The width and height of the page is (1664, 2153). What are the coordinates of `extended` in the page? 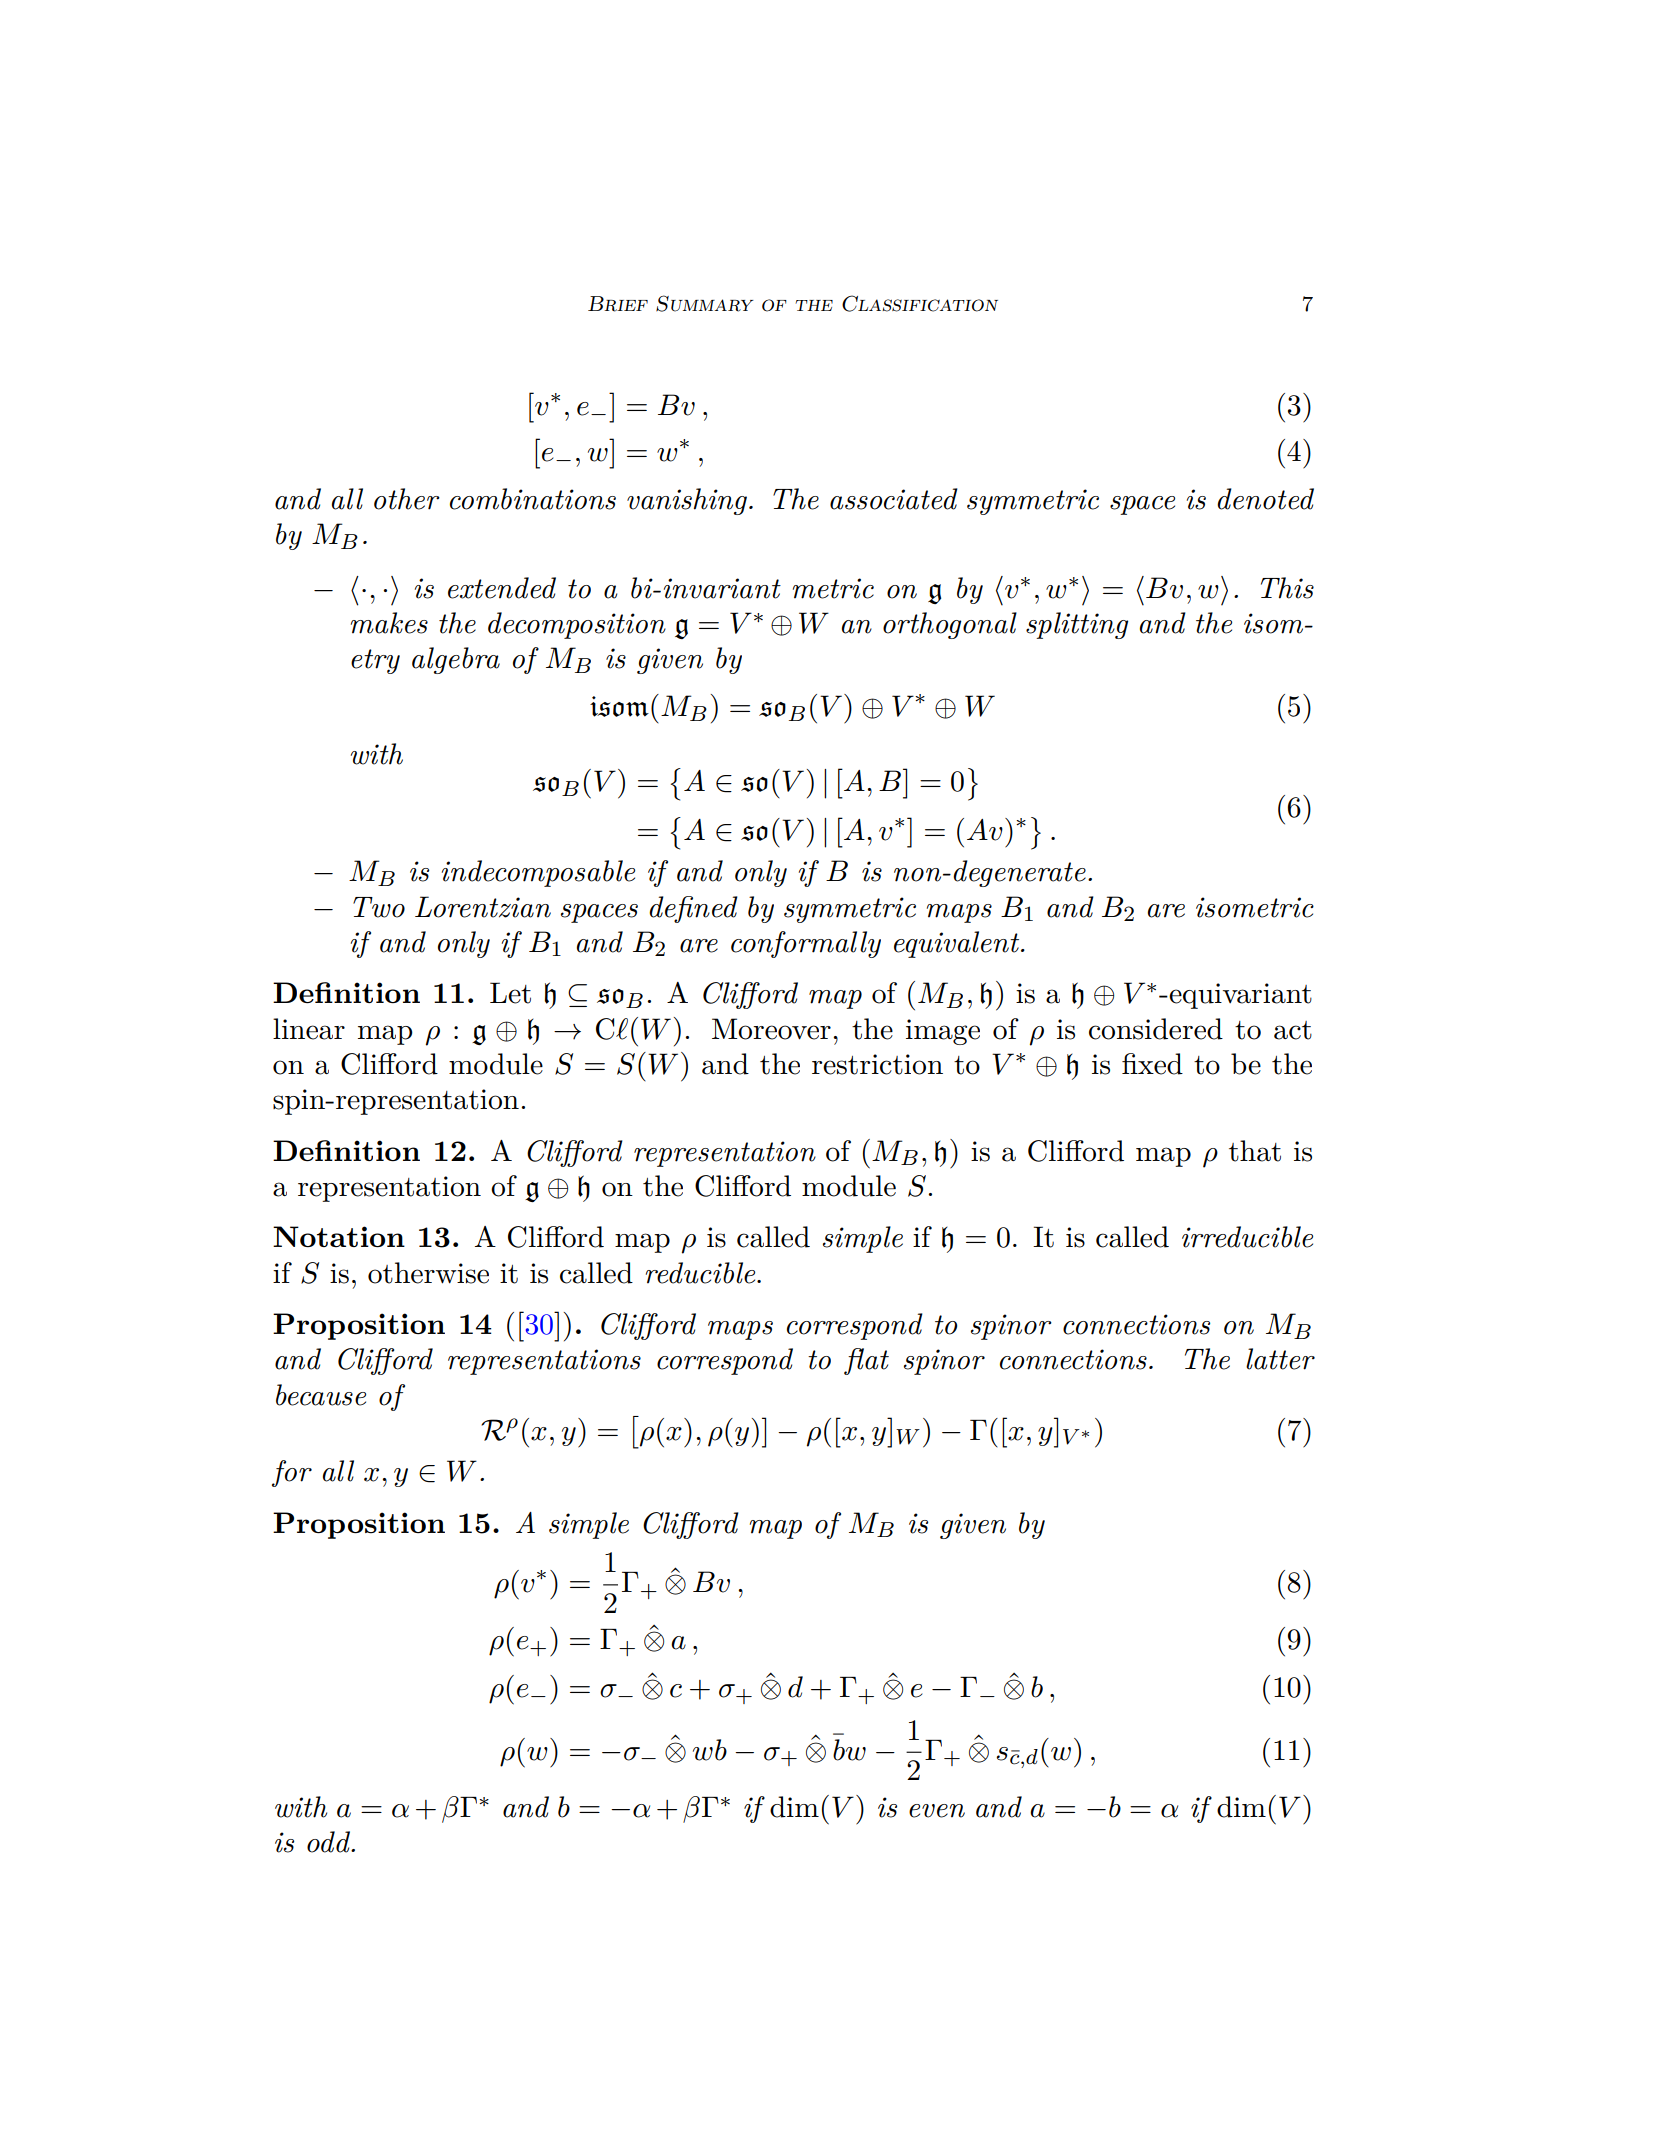 It's located at (502, 588).
